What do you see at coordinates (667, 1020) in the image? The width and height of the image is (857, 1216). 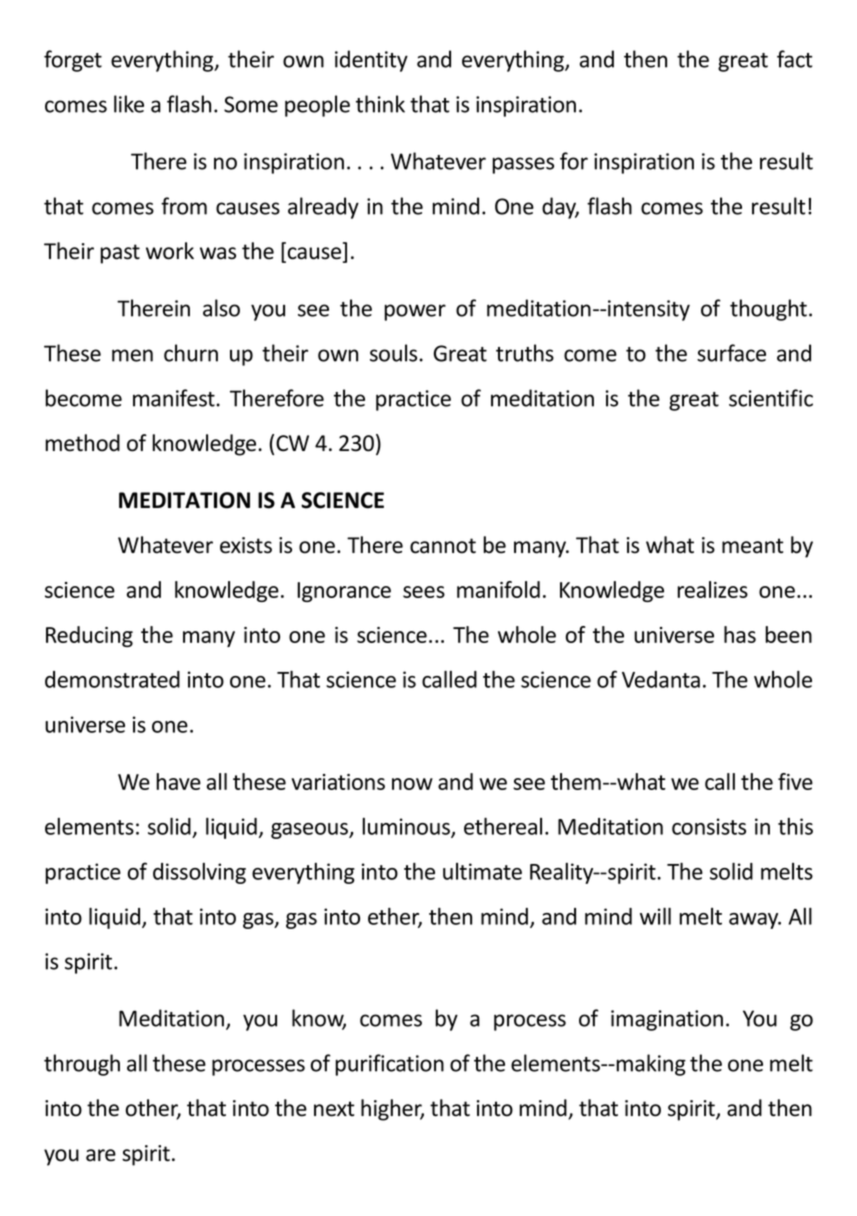 I see `imagination` at bounding box center [667, 1020].
